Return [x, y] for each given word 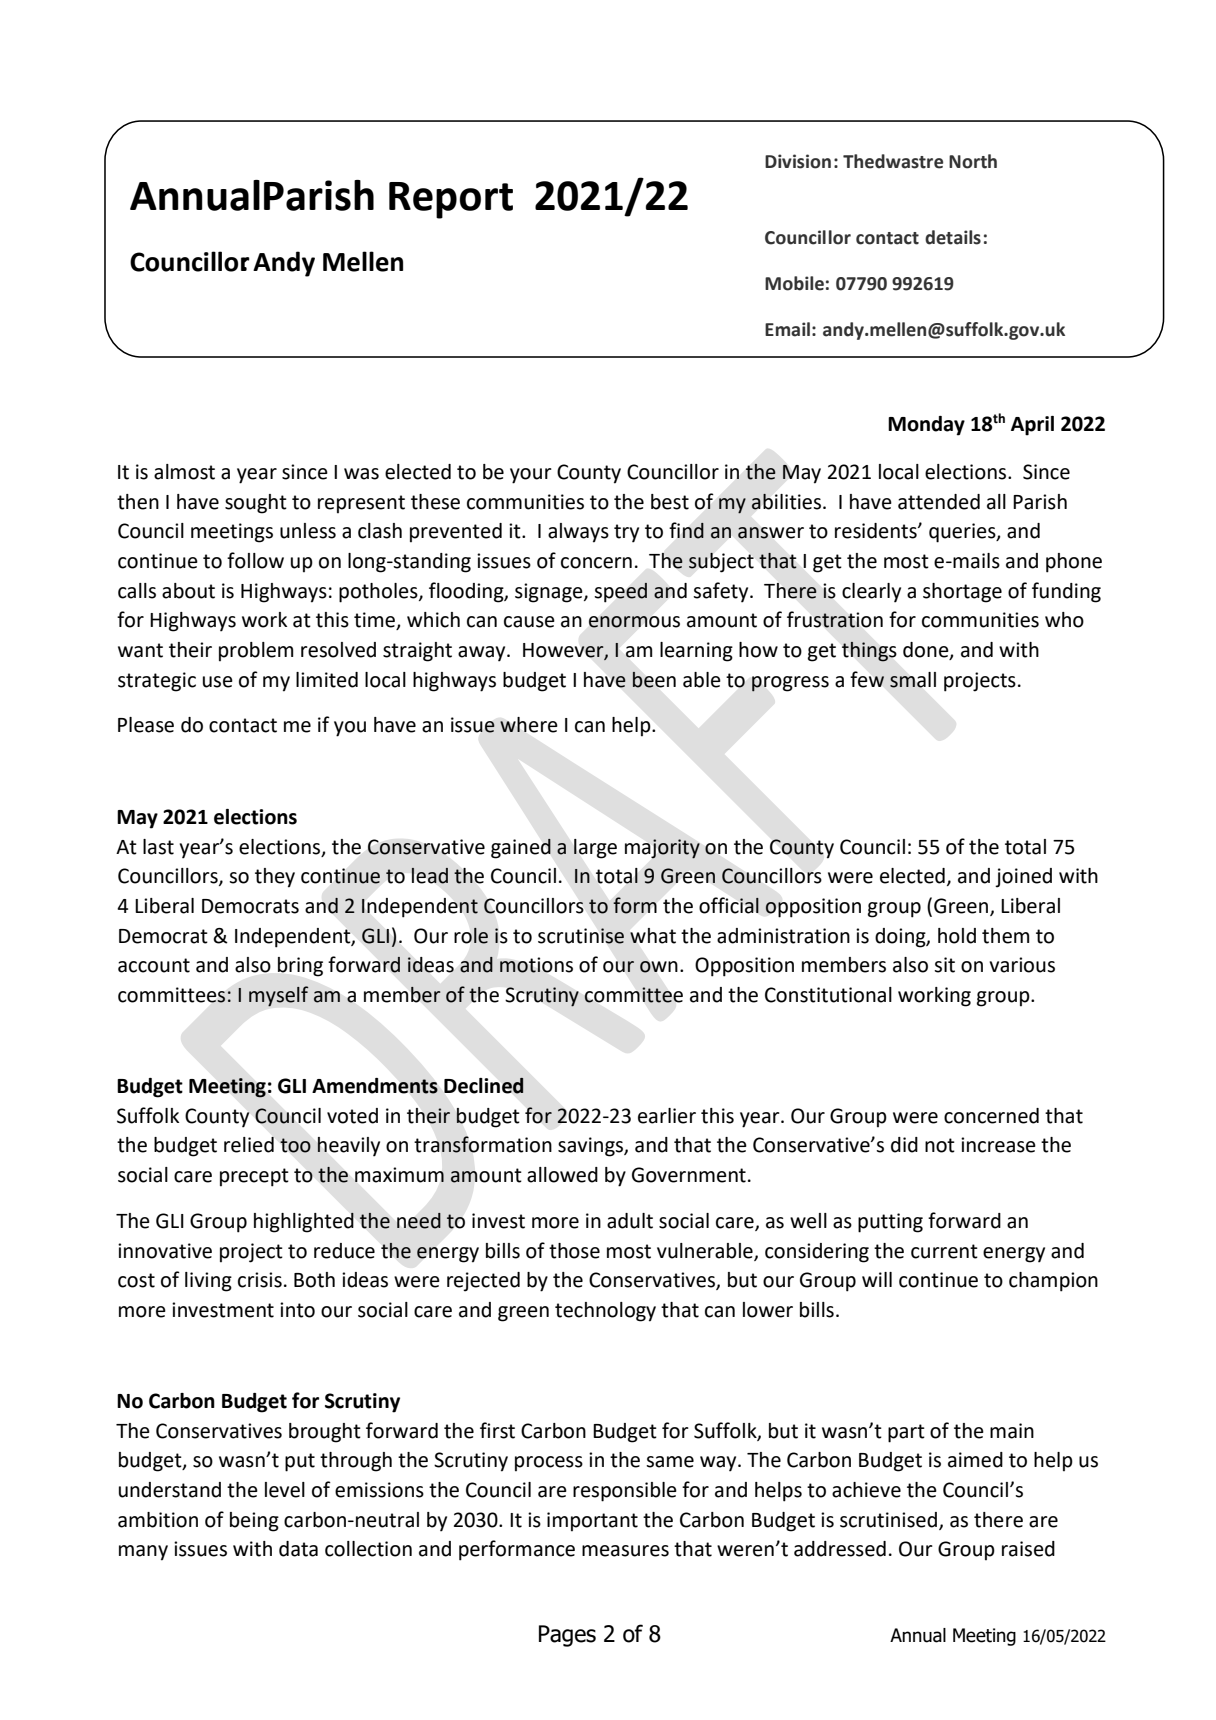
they [275, 878]
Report [451, 200]
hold [957, 936]
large [595, 849]
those [574, 1251]
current [944, 1251]
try [626, 533]
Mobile [794, 283]
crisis [260, 1280]
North [973, 161]
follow [255, 560]
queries [963, 533]
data [298, 1549]
